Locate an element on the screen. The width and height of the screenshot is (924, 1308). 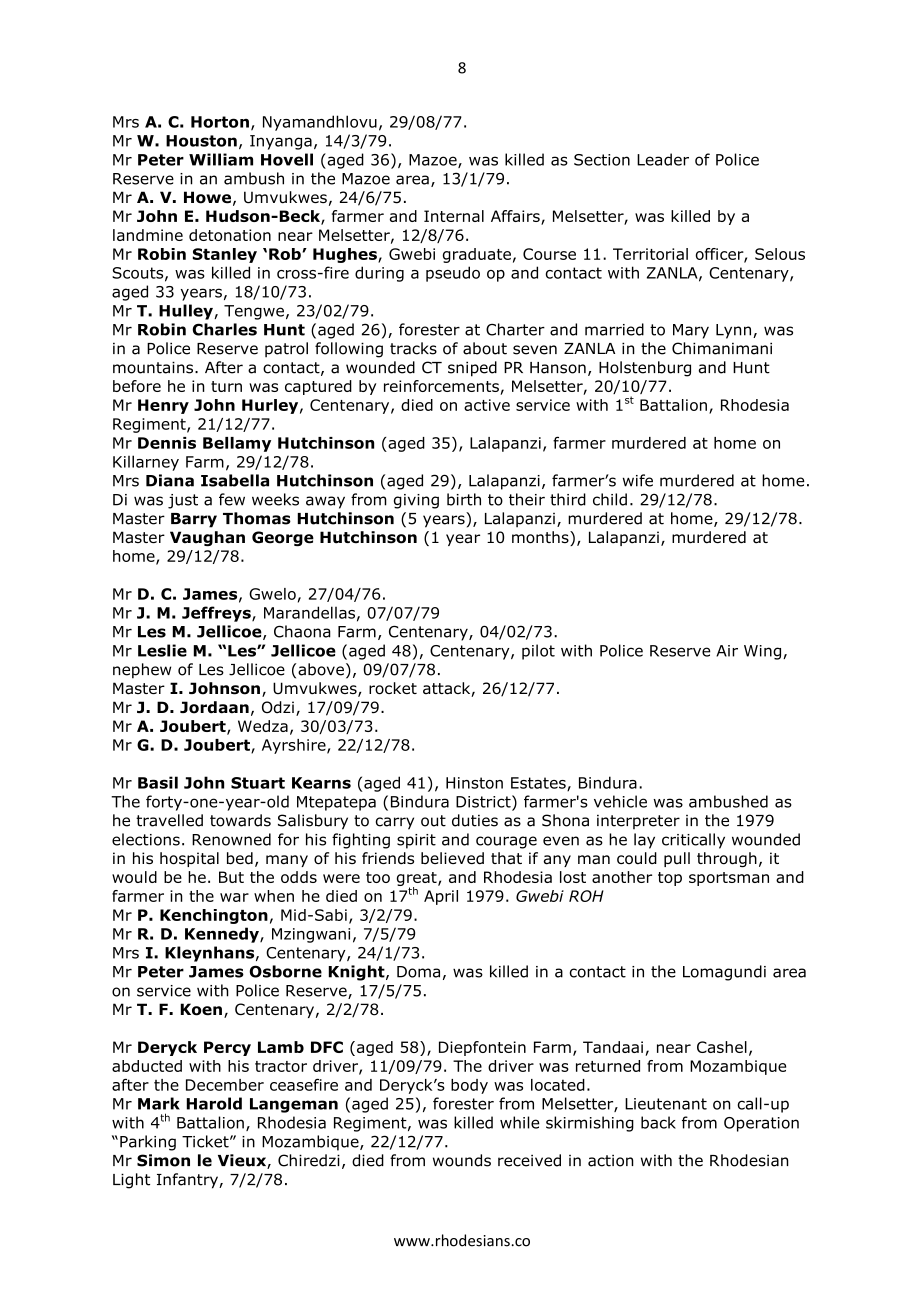
Simon is located at coordinates (163, 1160).
